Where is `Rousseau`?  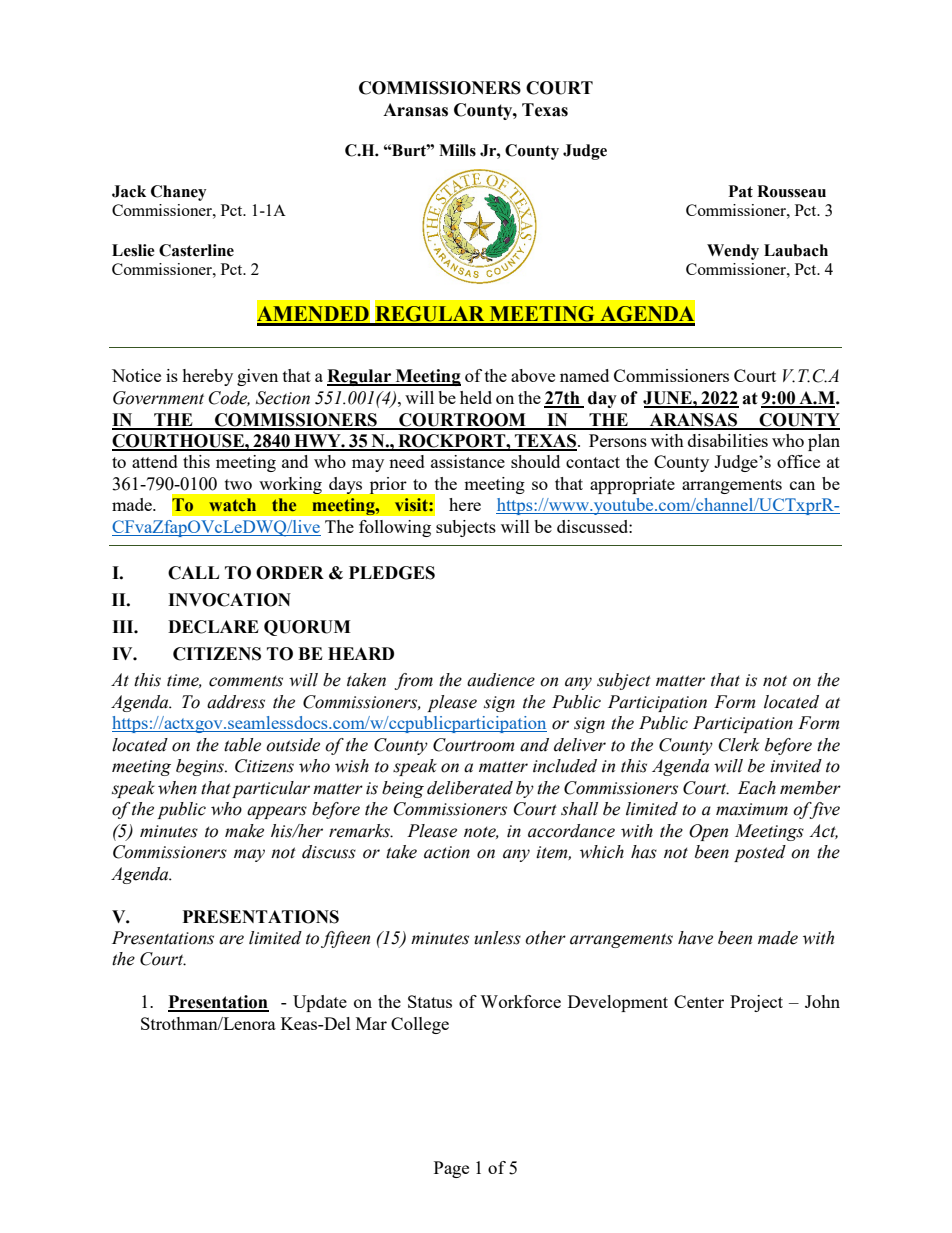
Rousseau is located at coordinates (791, 191).
